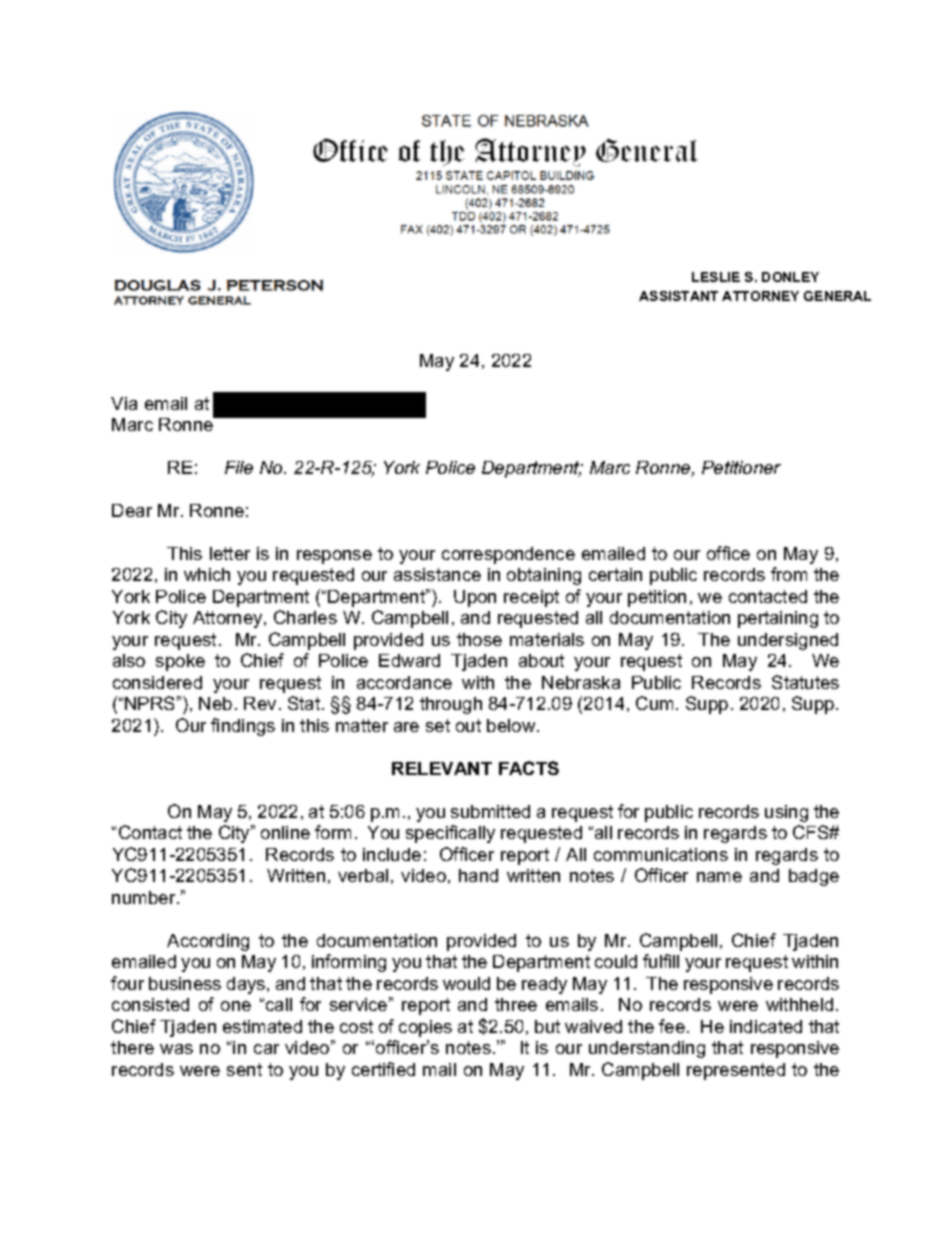 This screenshot has width=952, height=1233. Describe the element at coordinates (180, 662) in the screenshot. I see `spoke` at that location.
